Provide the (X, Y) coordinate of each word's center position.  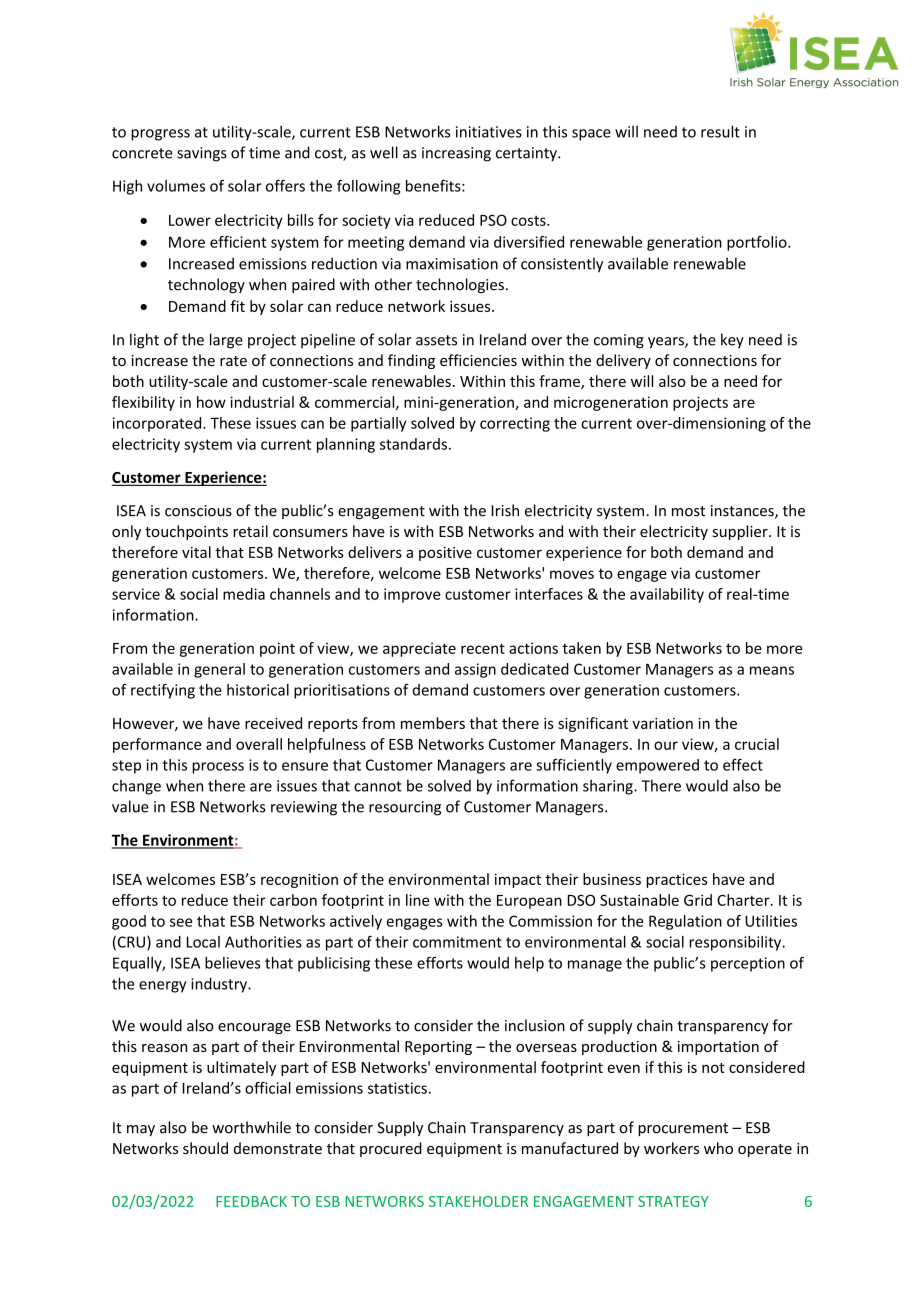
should (205, 1148)
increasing (456, 154)
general (219, 670)
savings (202, 154)
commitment (457, 942)
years (667, 343)
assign (475, 670)
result (720, 131)
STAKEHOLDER (478, 1201)
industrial (262, 402)
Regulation (685, 922)
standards (413, 444)
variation (662, 723)
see (181, 922)
